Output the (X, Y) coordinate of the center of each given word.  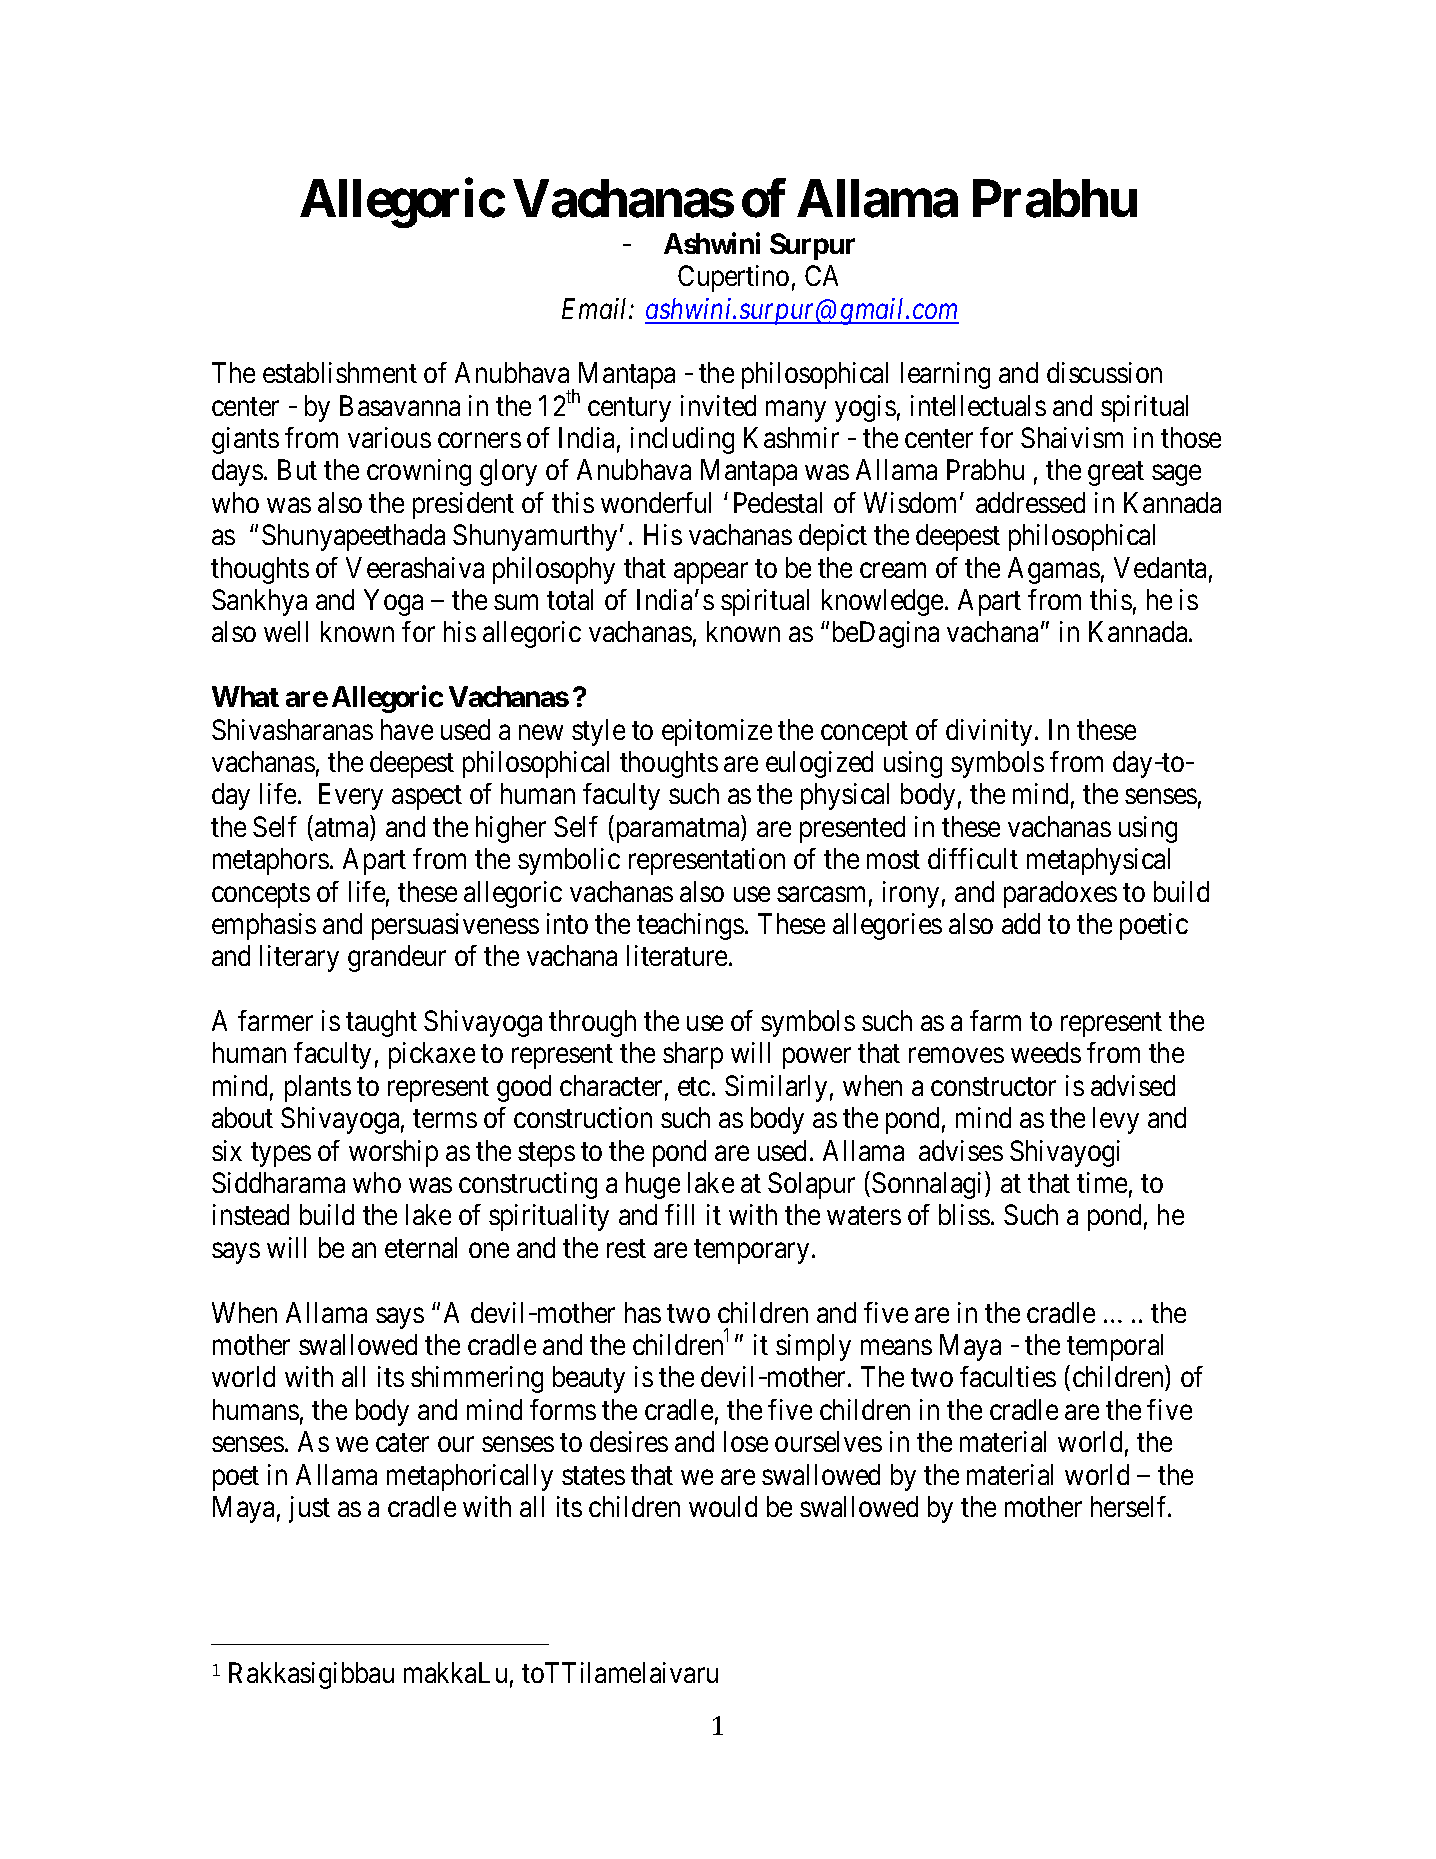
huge (653, 1185)
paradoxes (1060, 894)
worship (393, 1153)
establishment (340, 372)
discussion (1104, 372)
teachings (690, 926)
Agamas (1054, 570)
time (1102, 1182)
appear (711, 573)
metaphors (271, 861)
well (286, 631)
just (309, 1509)
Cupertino (733, 278)
